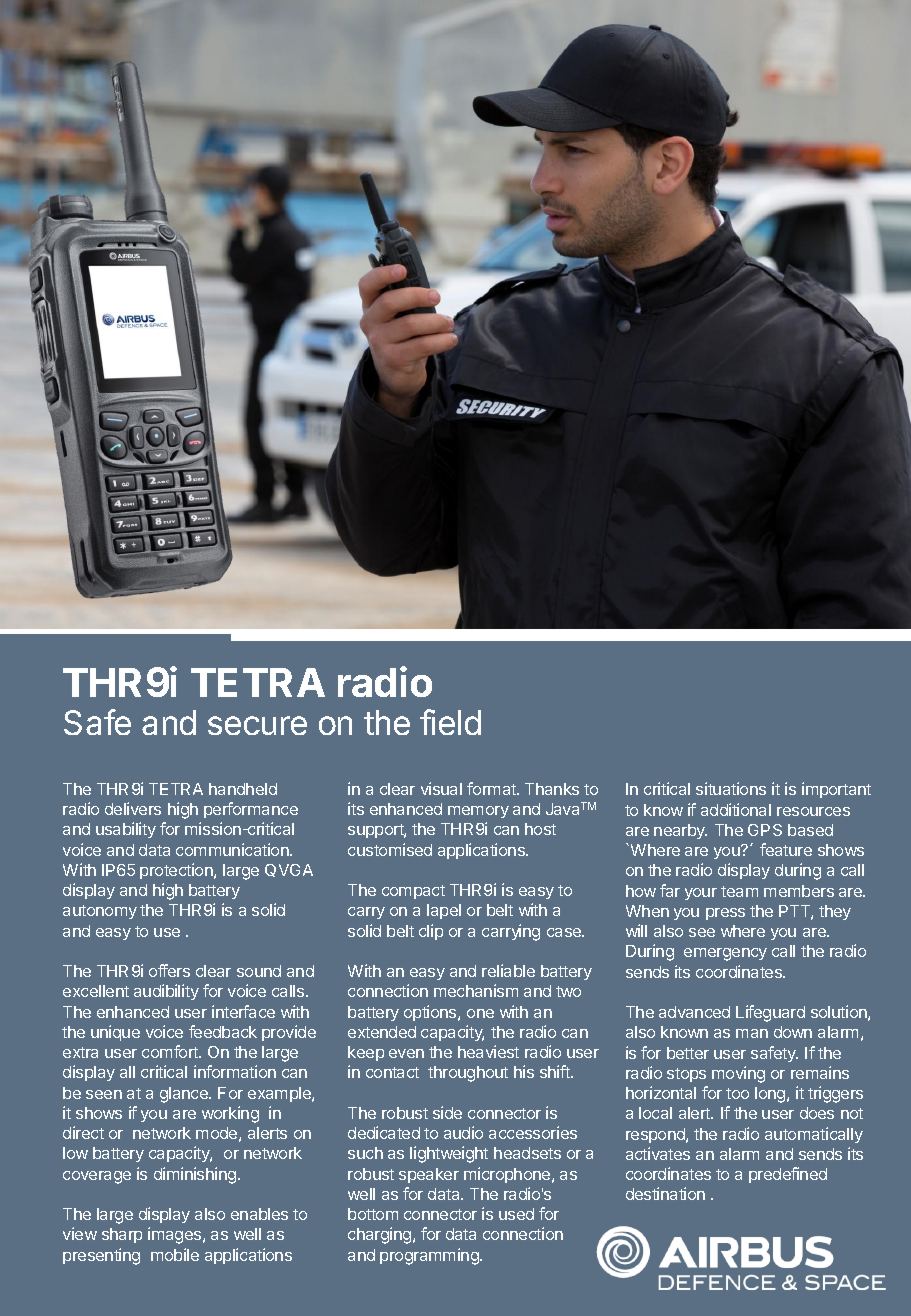  What do you see at coordinates (770, 1013) in the document?
I see `Lifeguard` at bounding box center [770, 1013].
